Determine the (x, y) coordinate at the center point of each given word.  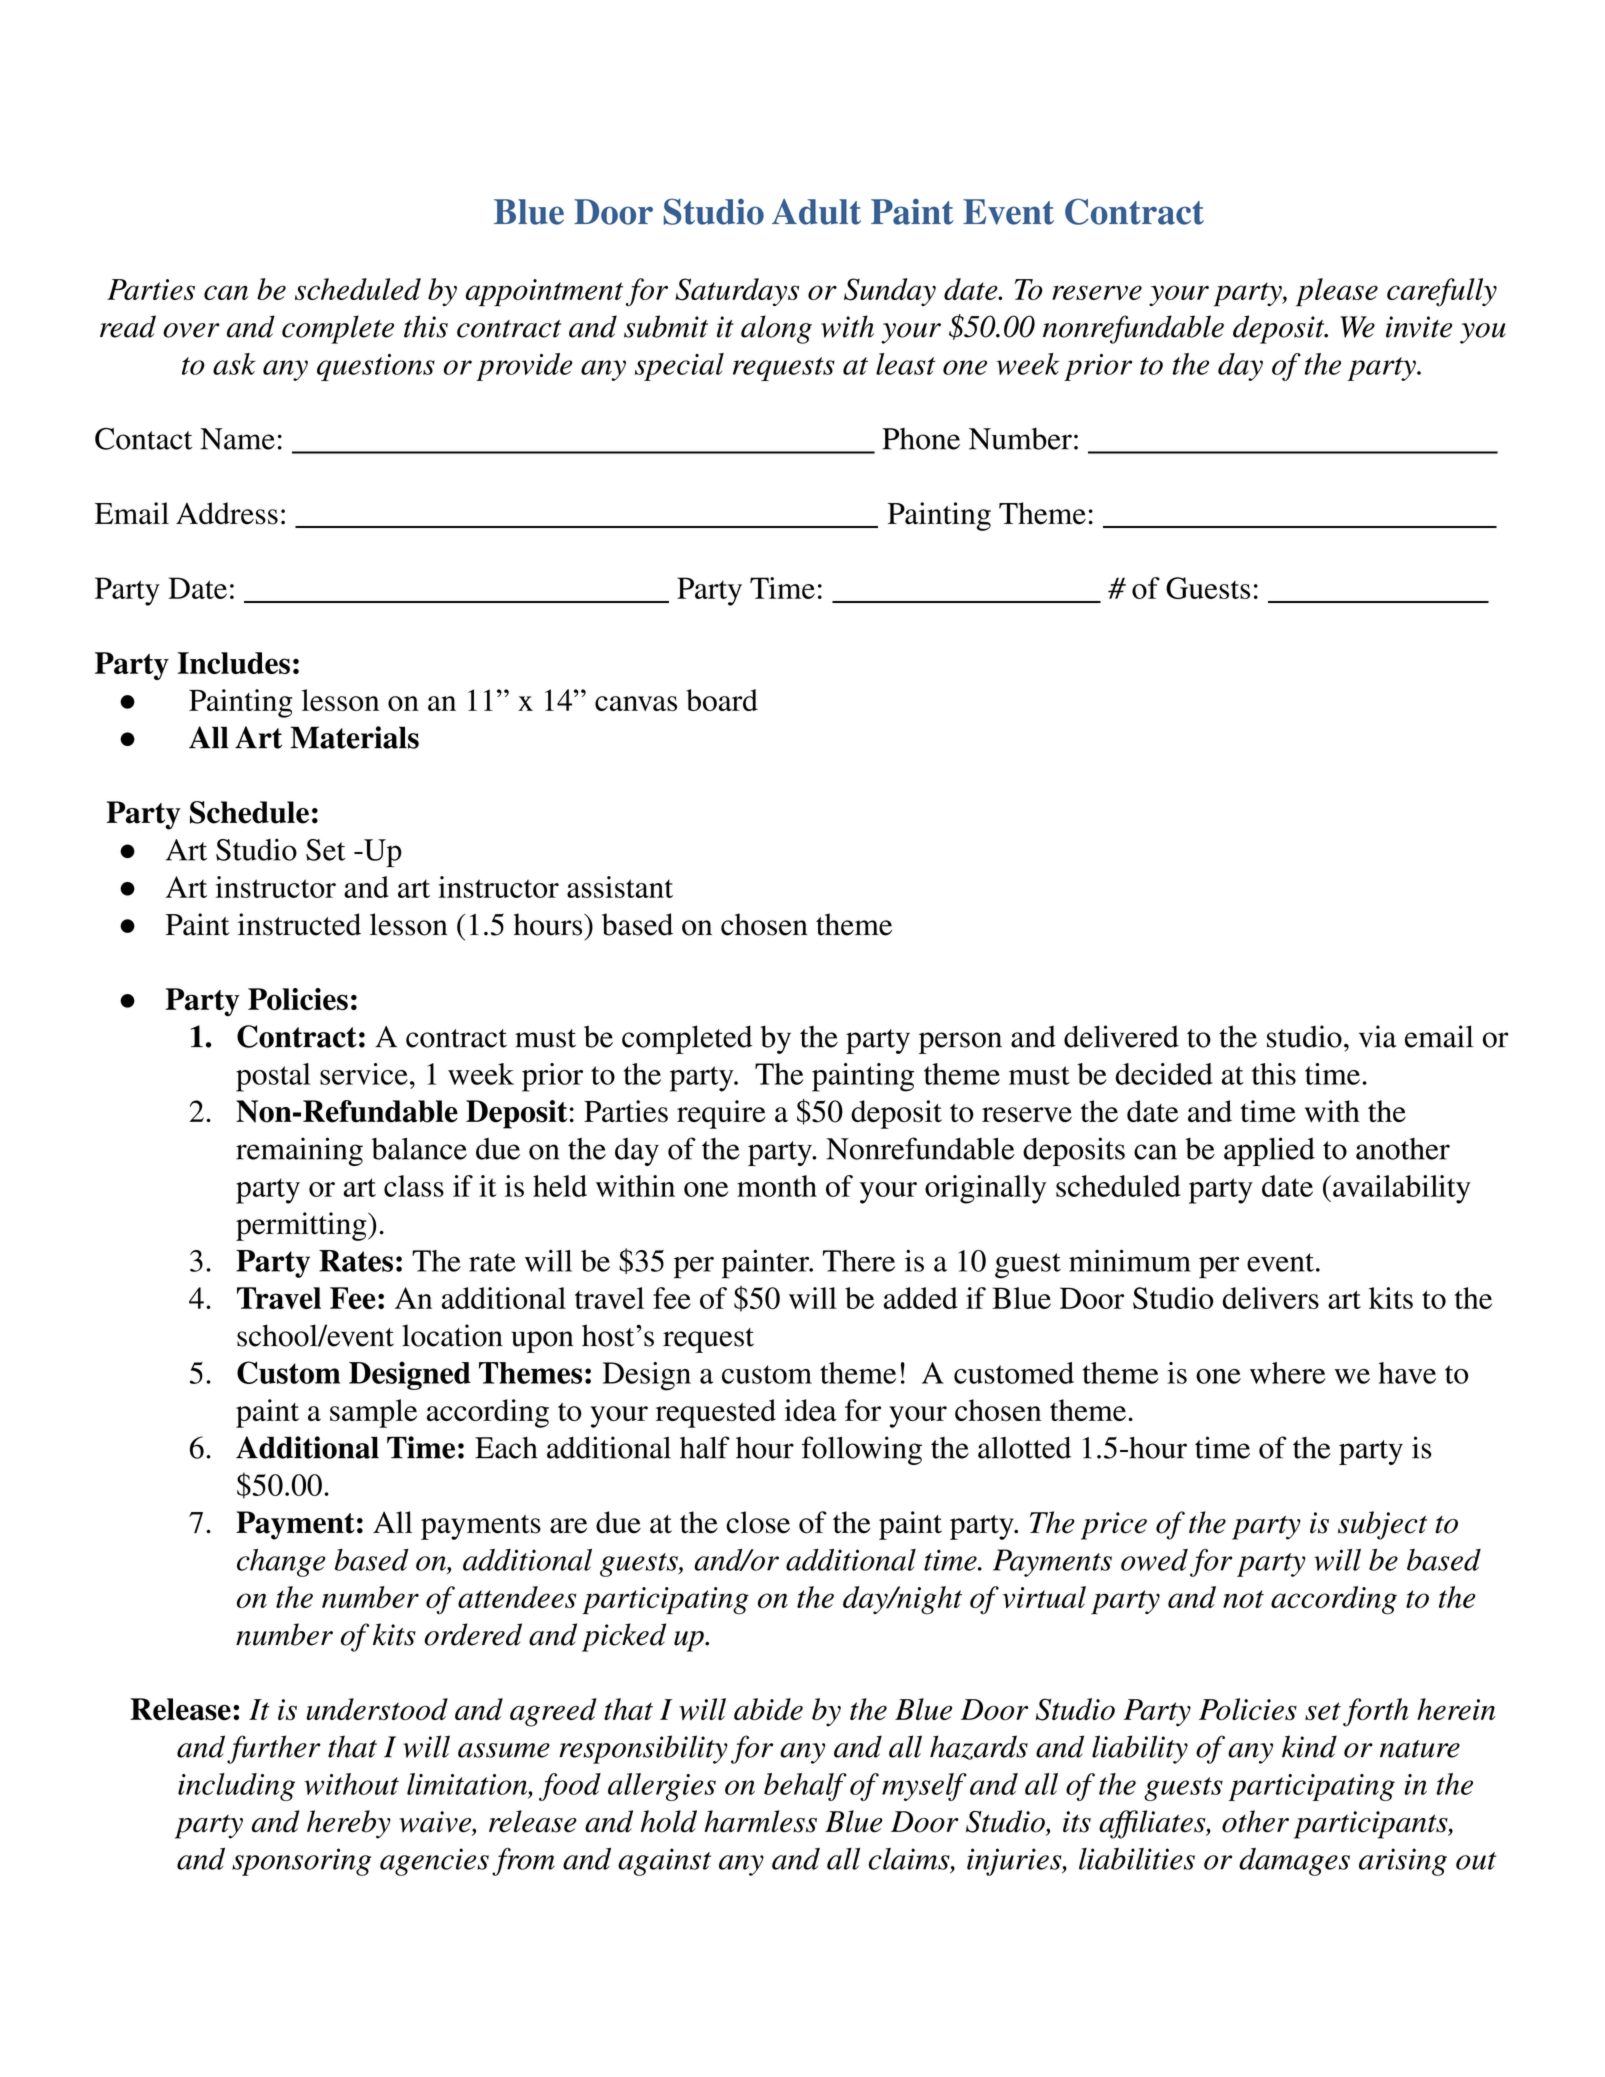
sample (373, 1413)
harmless (760, 1821)
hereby (349, 1824)
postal (273, 1077)
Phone (921, 439)
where (1288, 1373)
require (721, 1114)
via (1378, 1036)
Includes (233, 663)
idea (810, 1410)
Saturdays (737, 292)
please (1337, 292)
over (191, 330)
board (722, 700)
